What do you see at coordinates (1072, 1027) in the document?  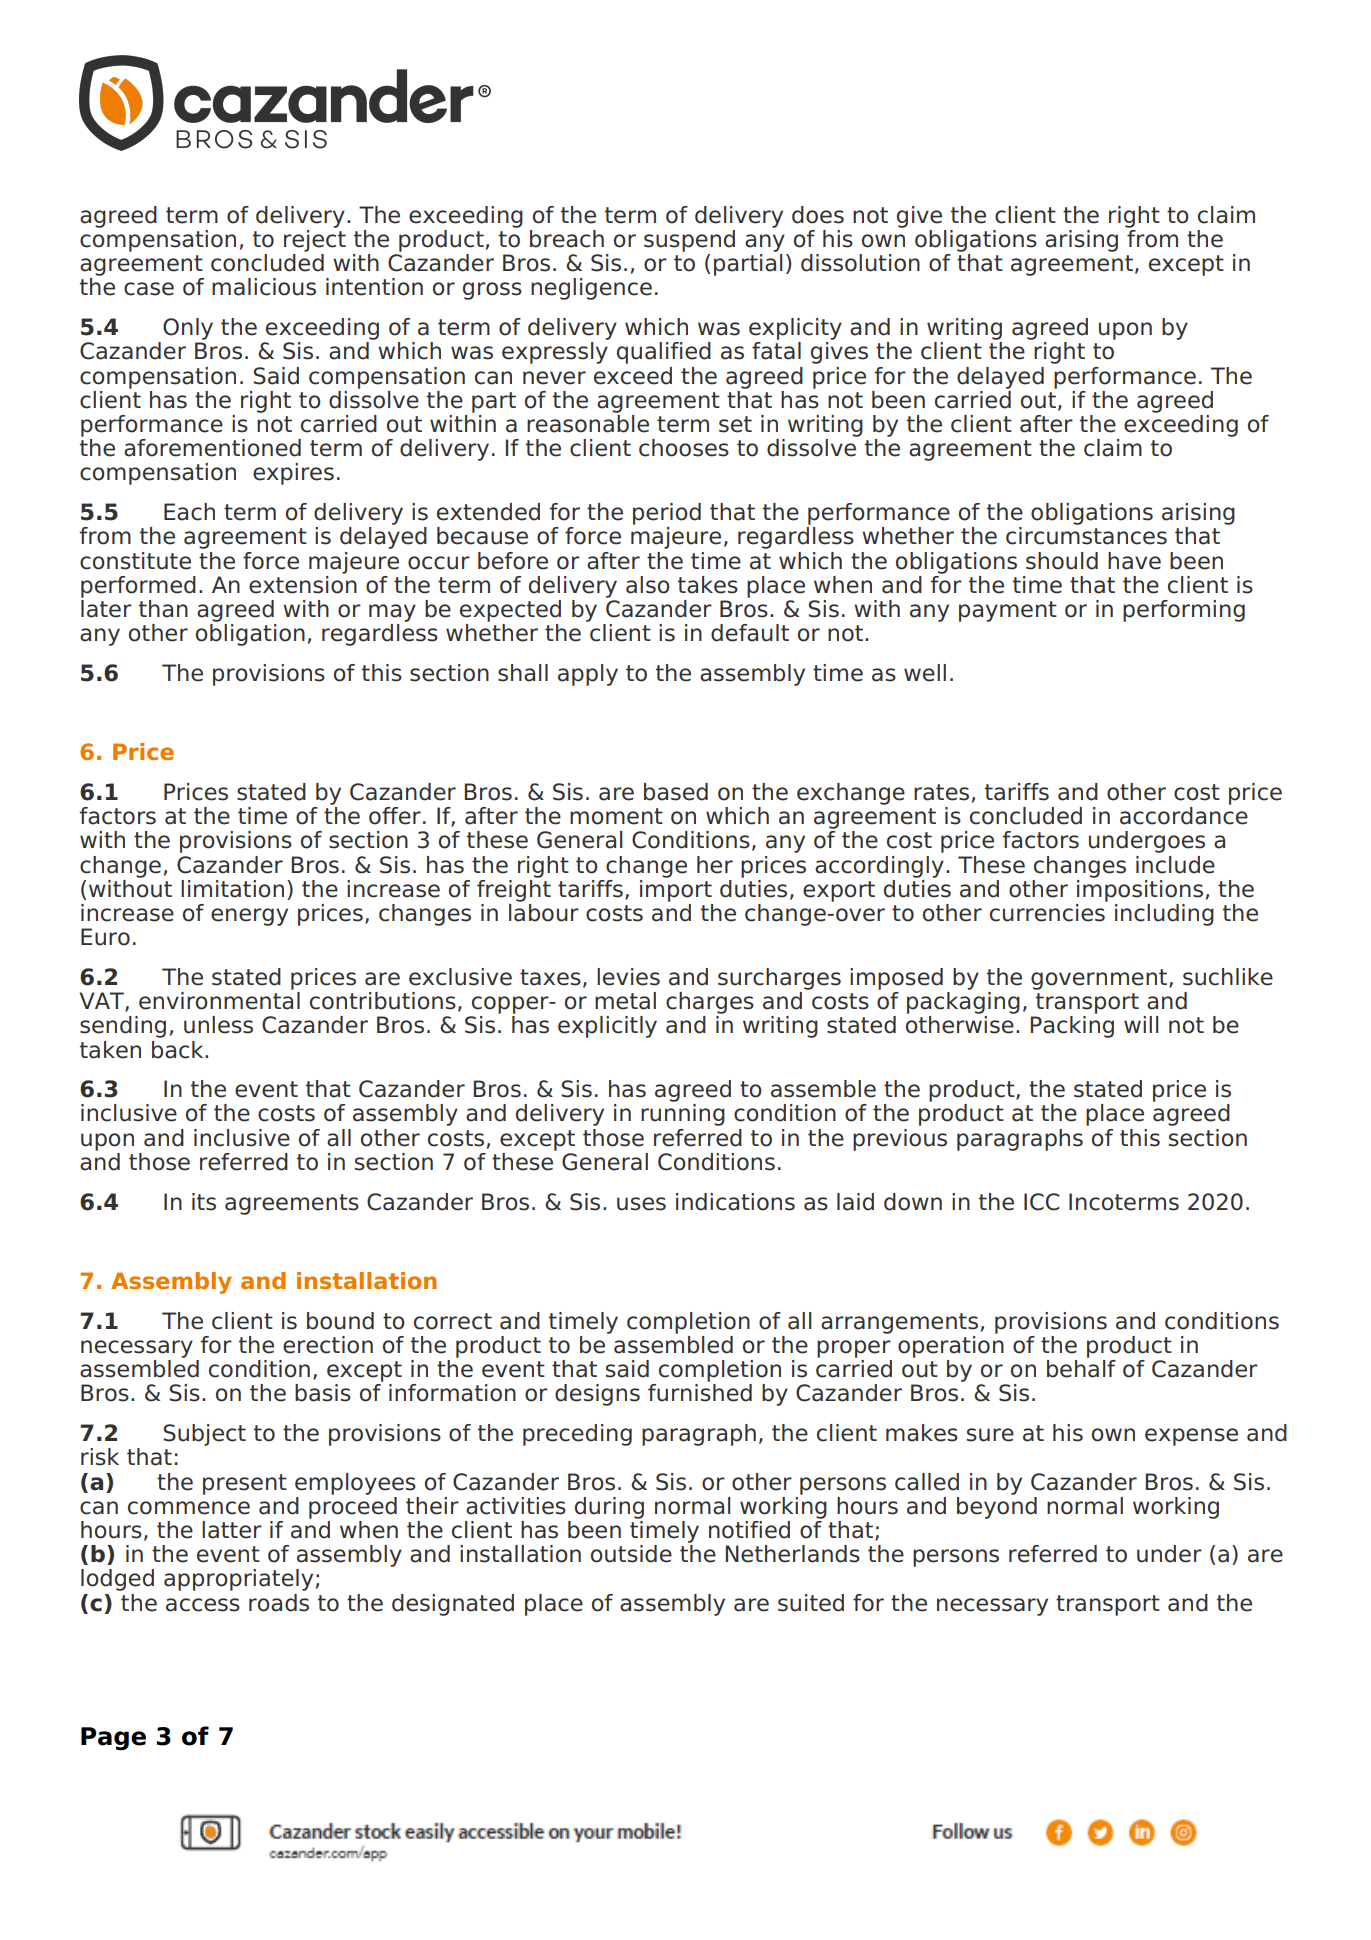 I see `Packing` at bounding box center [1072, 1027].
